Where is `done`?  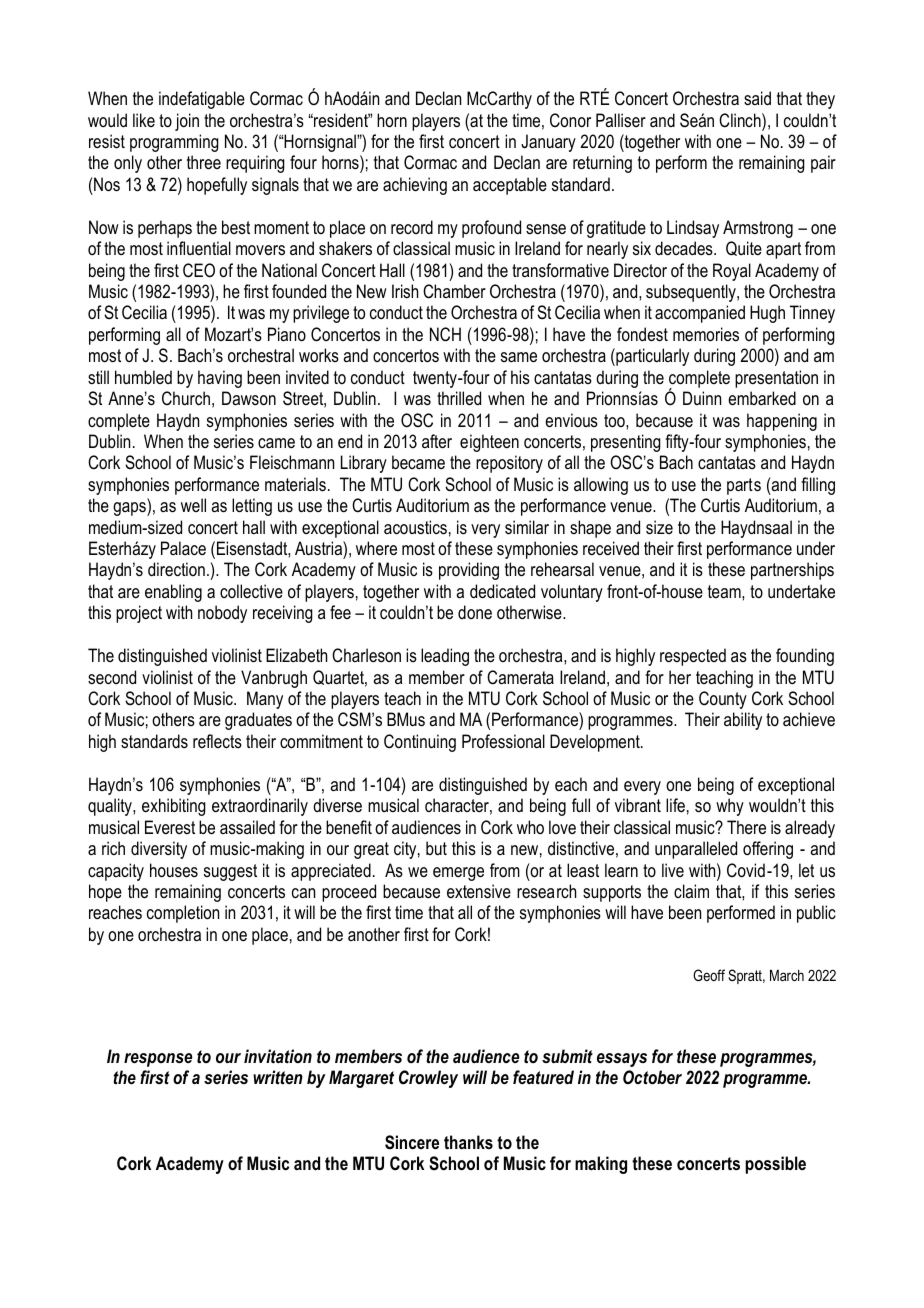 done is located at coordinates (475, 612).
